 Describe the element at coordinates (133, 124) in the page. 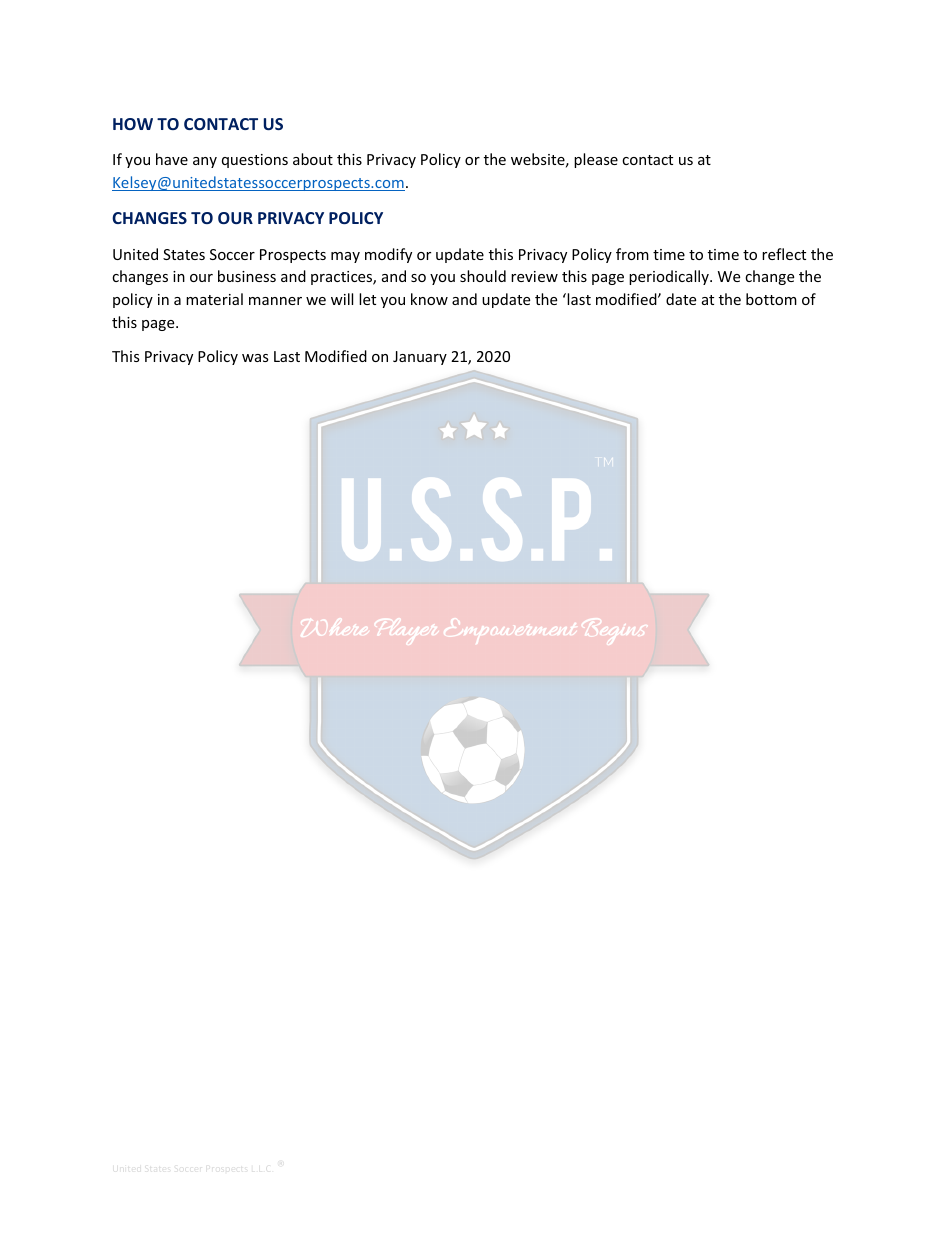

I see `HOW` at that location.
